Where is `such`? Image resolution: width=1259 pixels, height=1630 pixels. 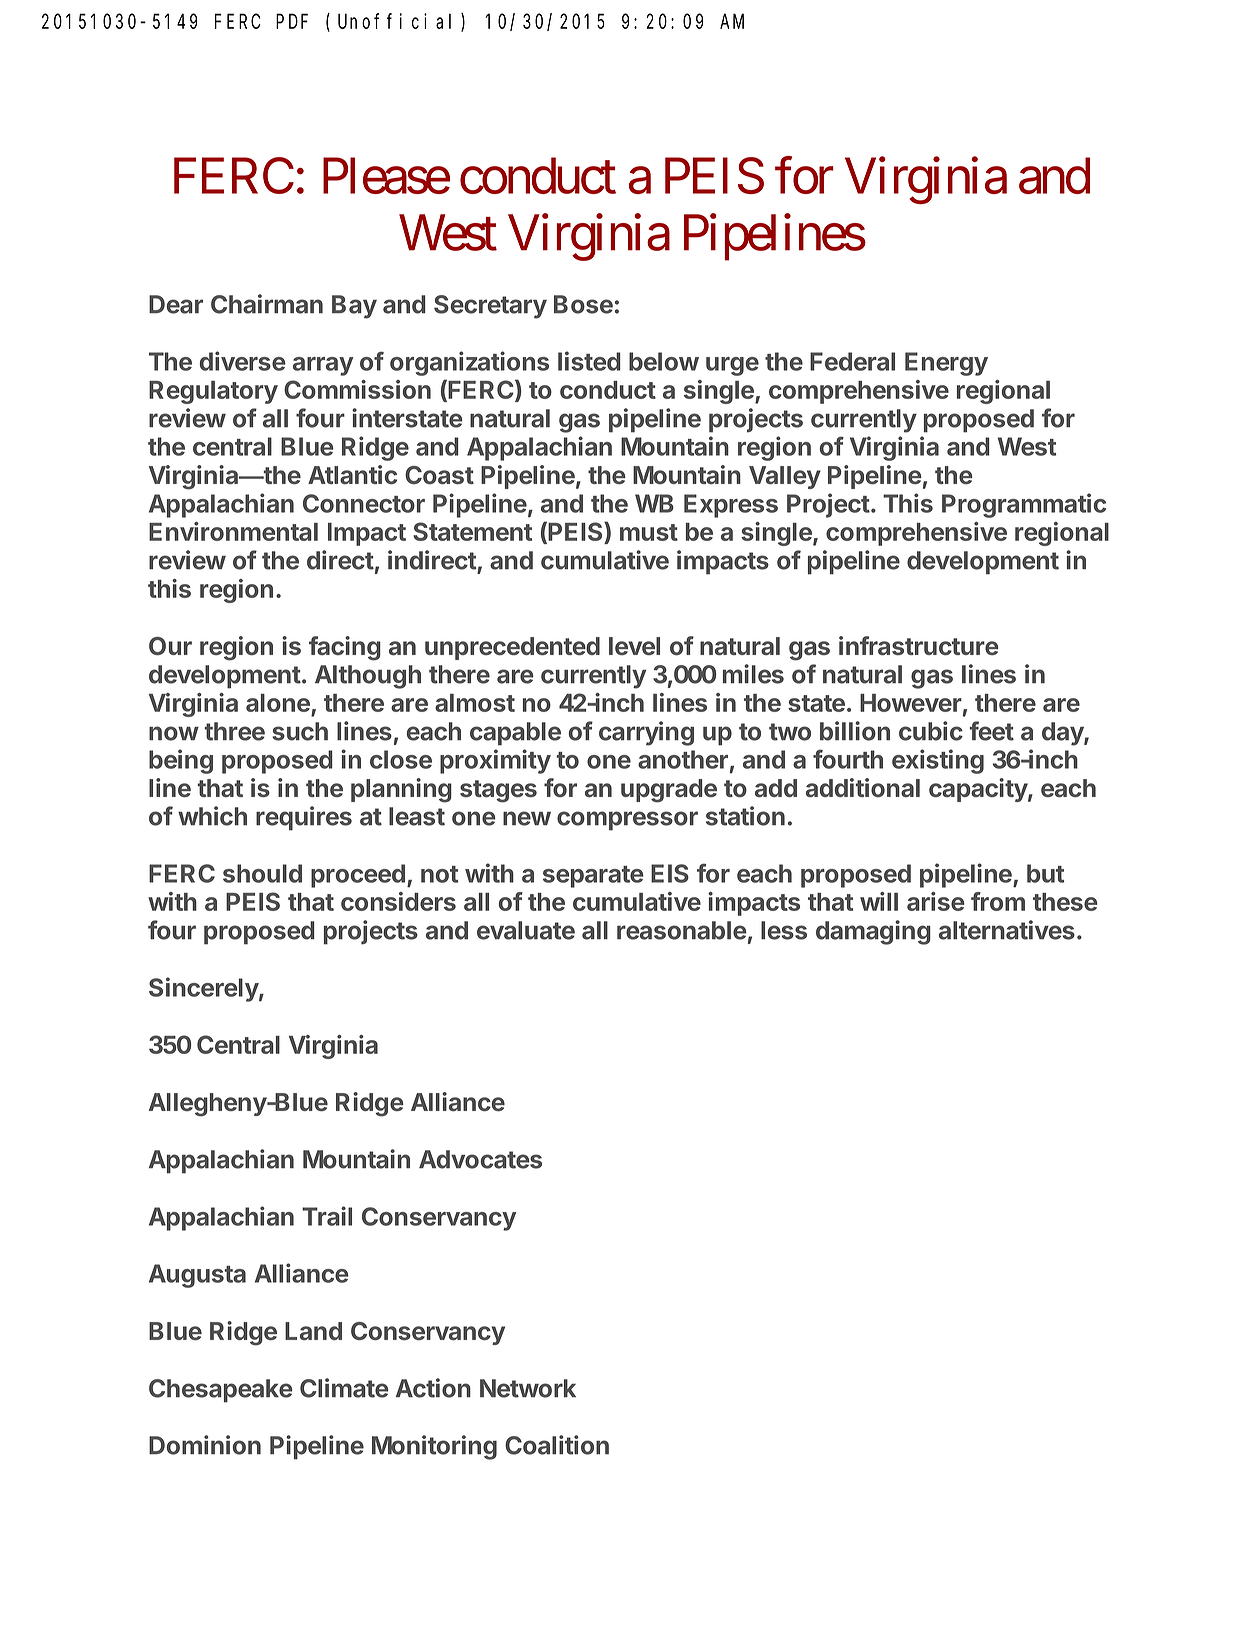 such is located at coordinates (300, 731).
